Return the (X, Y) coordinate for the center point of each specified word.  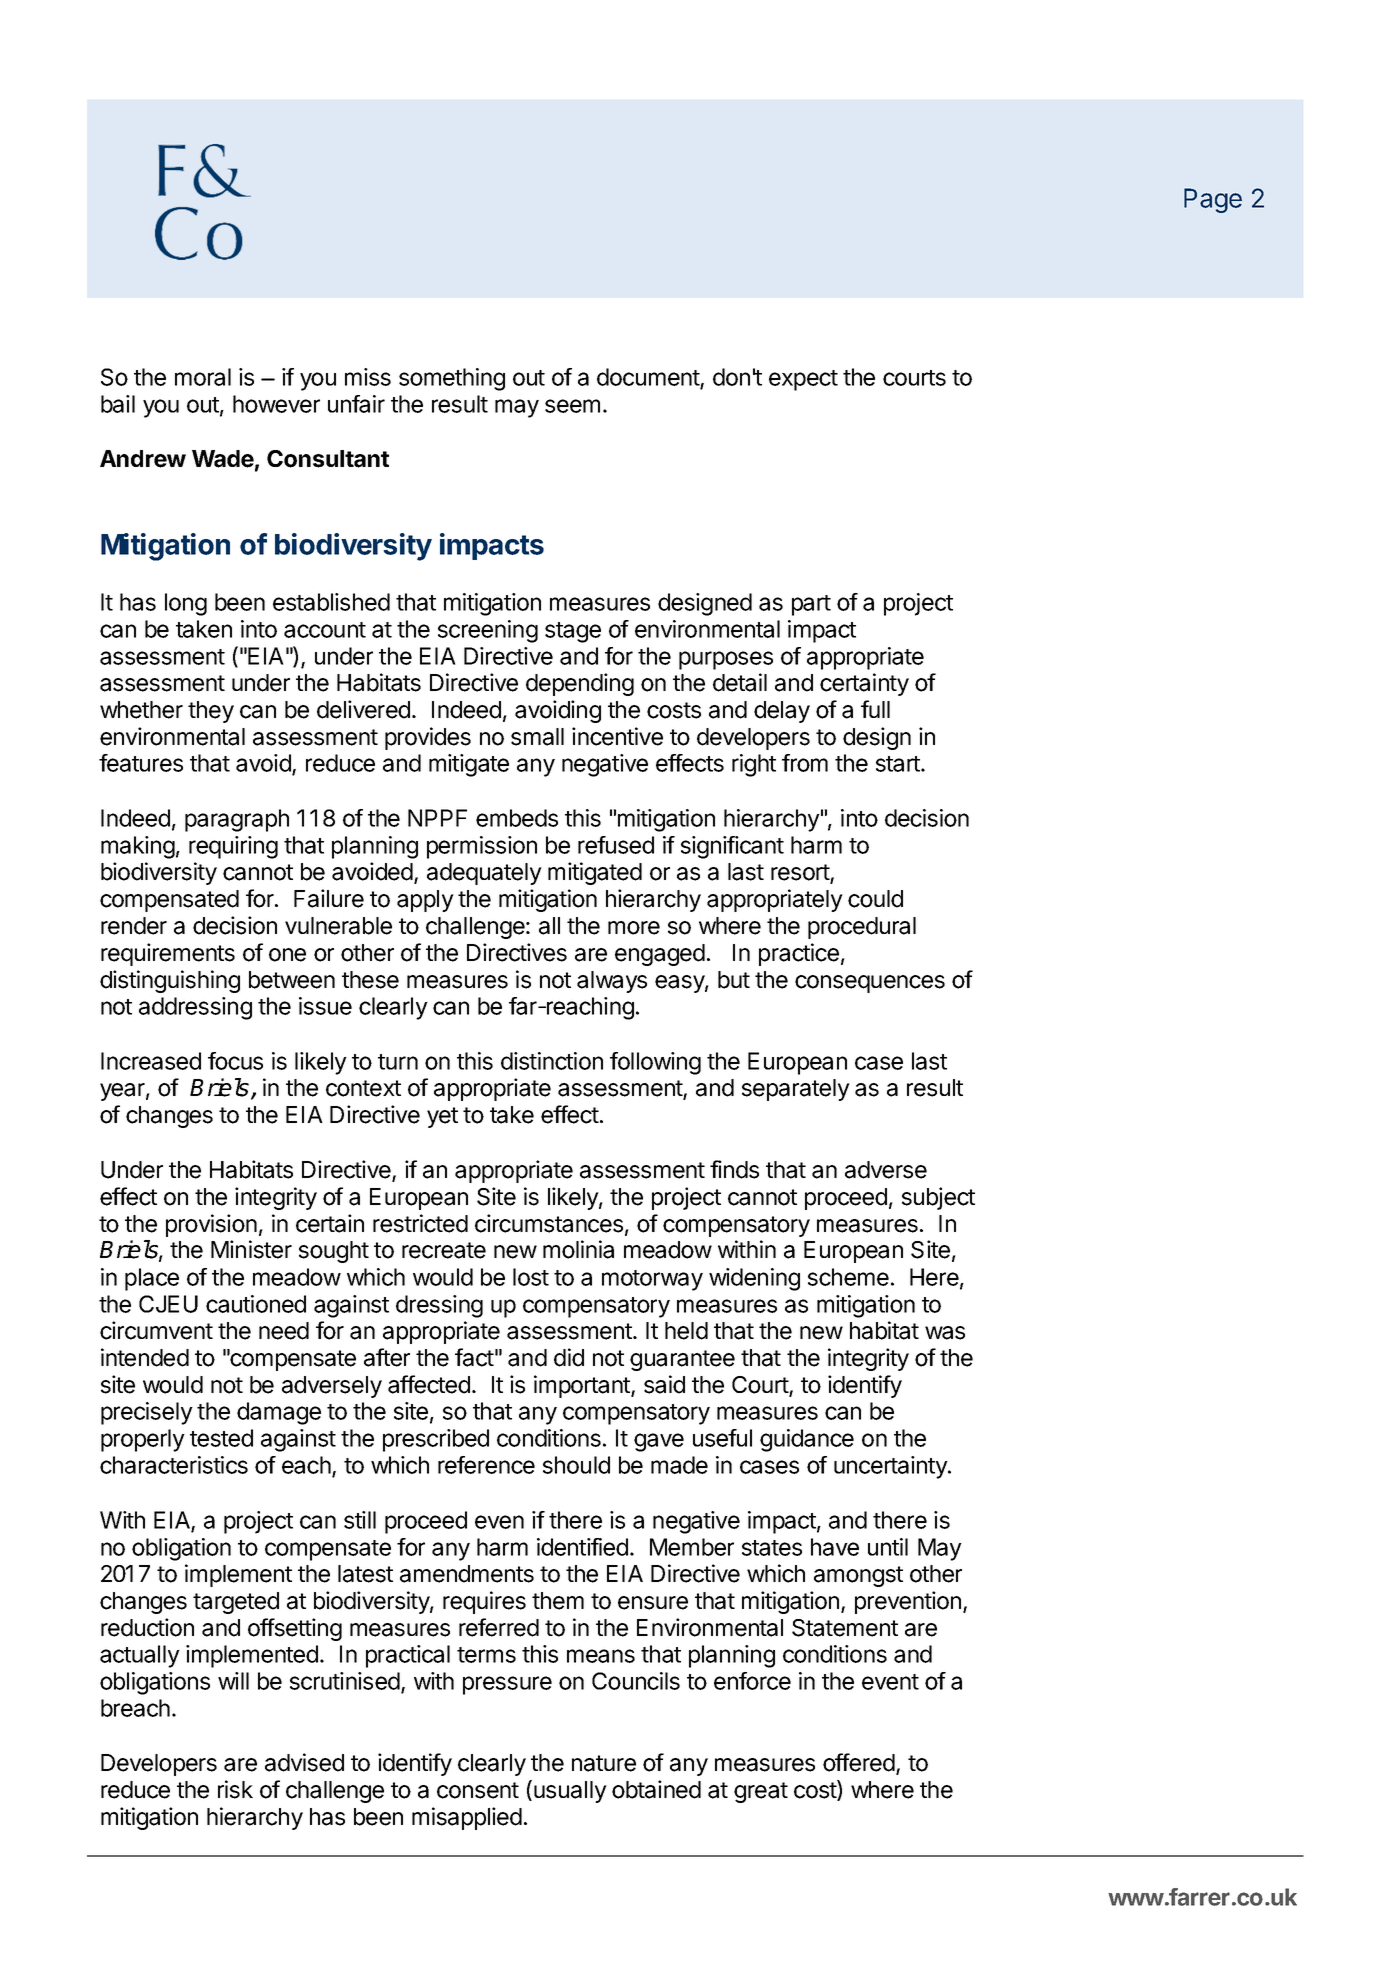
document (649, 378)
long (186, 604)
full (875, 709)
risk (235, 1789)
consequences (870, 984)
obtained (656, 1789)
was (945, 1333)
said (664, 1384)
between (292, 980)
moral (203, 377)
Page (1213, 200)
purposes (726, 660)
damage (279, 1413)
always (612, 982)
